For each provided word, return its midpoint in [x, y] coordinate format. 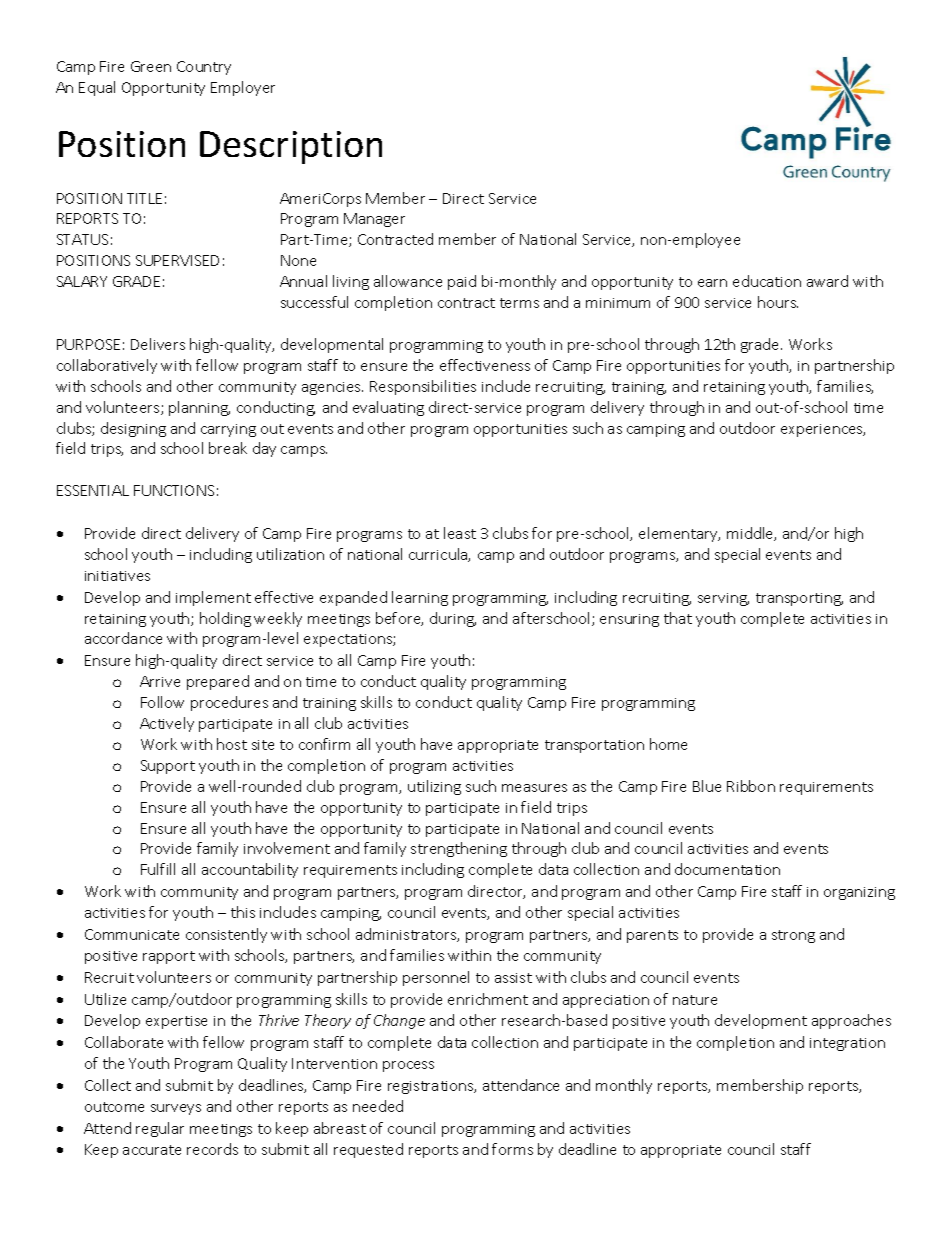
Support [168, 767]
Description [291, 147]
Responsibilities [423, 387]
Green [151, 66]
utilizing [434, 787]
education [767, 281]
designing [133, 429]
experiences [823, 430]
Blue [707, 786]
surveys [176, 1109]
